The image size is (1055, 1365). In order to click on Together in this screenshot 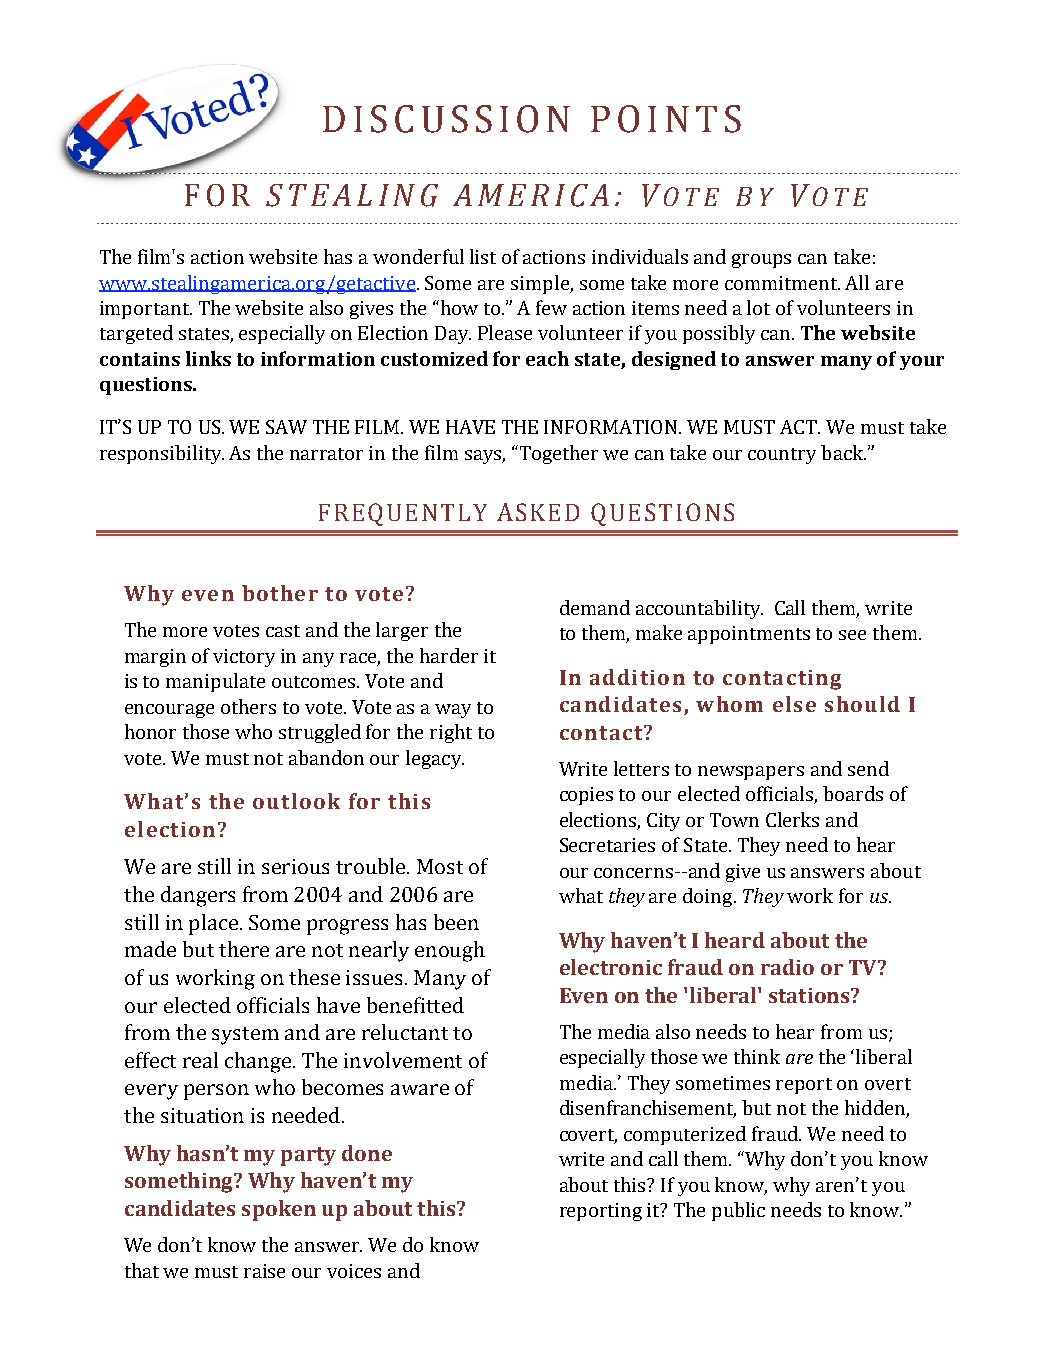, I will do `click(557, 454)`.
